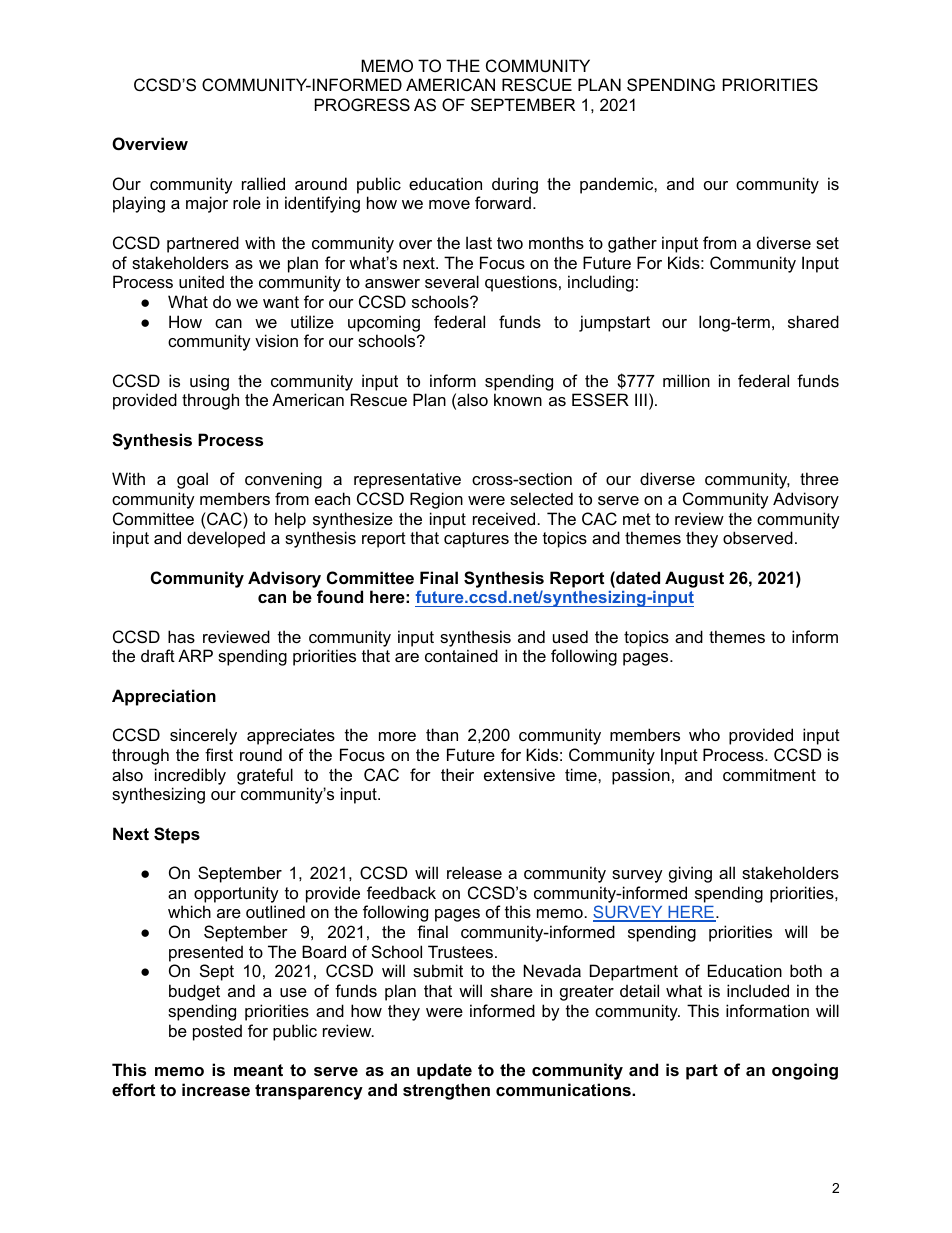 The image size is (952, 1233). Describe the element at coordinates (819, 478) in the page. I see `three` at that location.
